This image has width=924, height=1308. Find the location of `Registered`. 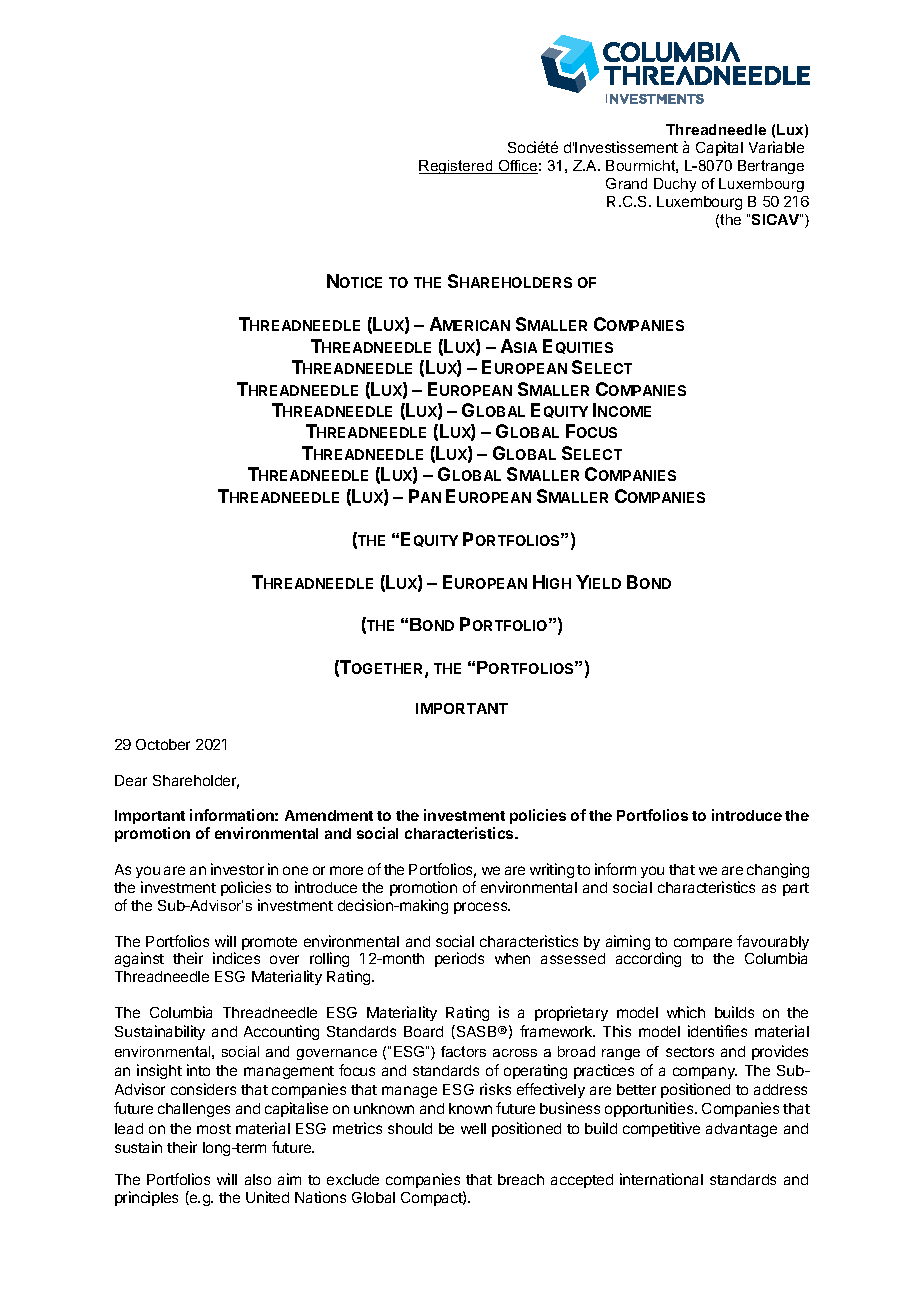

Registered is located at coordinates (457, 167).
